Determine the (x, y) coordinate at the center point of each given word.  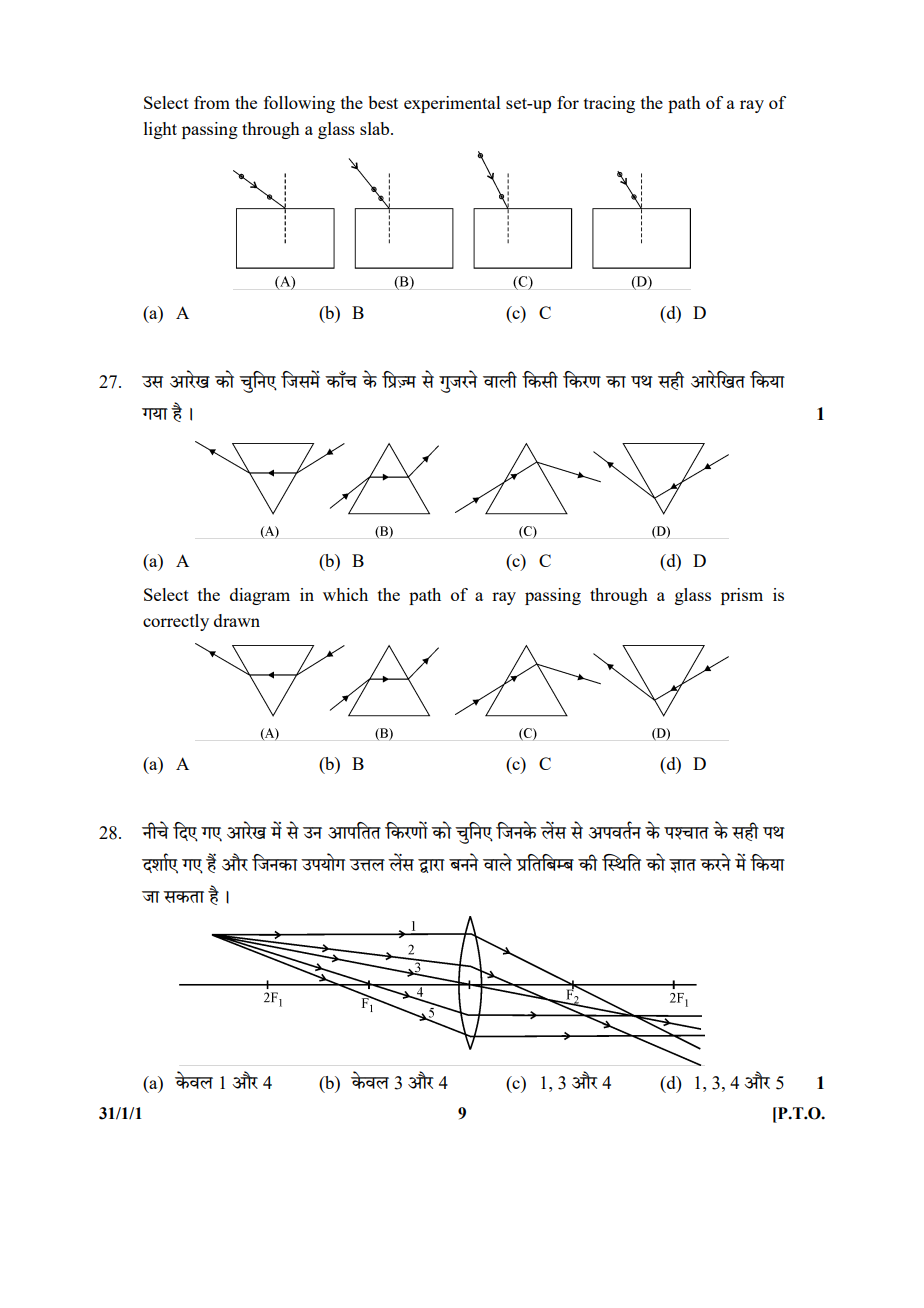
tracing (609, 104)
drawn (237, 620)
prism (742, 596)
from (212, 102)
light (160, 130)
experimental (452, 104)
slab (376, 128)
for (568, 102)
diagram (260, 596)
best (383, 102)
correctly (176, 622)
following (299, 104)
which (345, 594)
